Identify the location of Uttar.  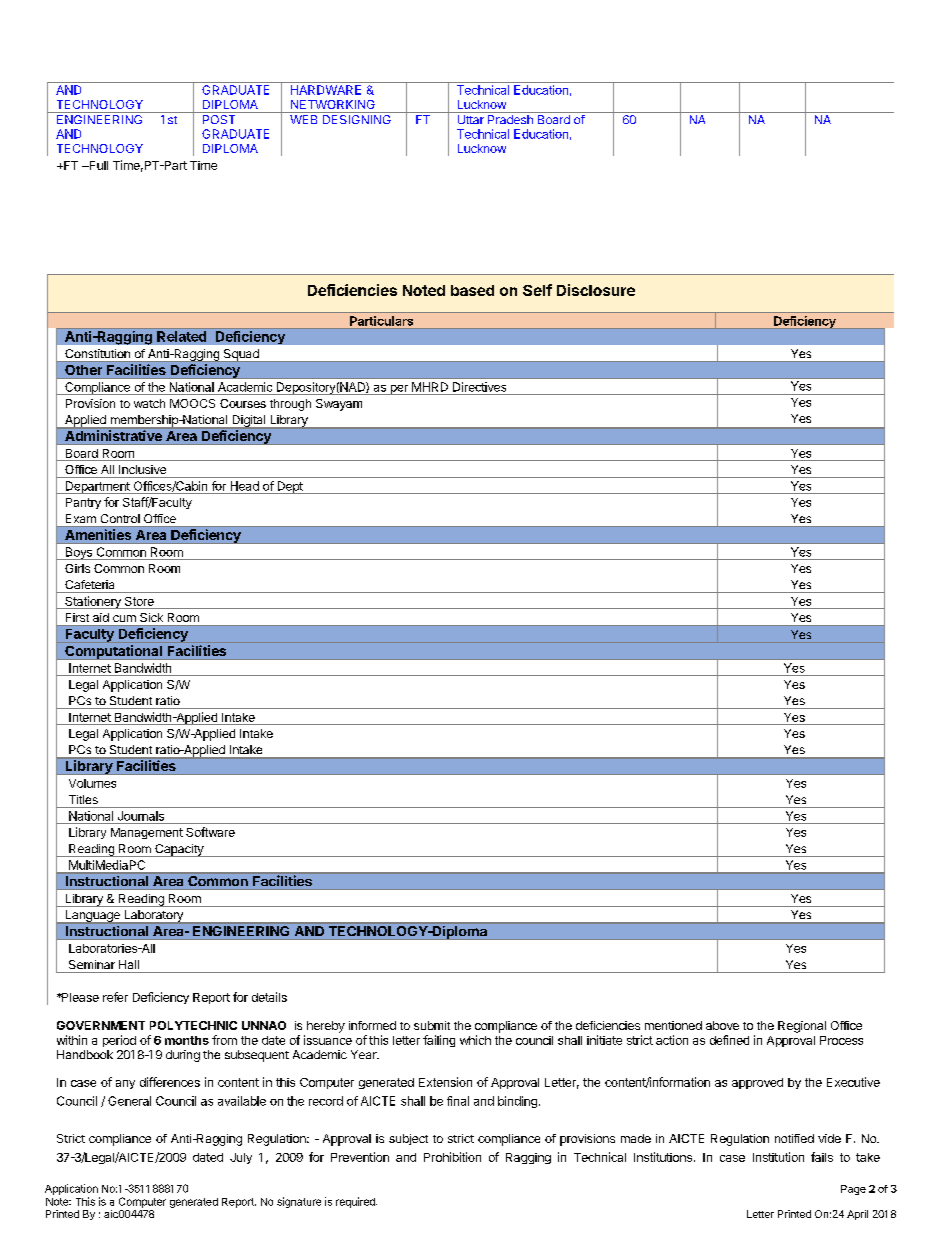
(471, 119).
